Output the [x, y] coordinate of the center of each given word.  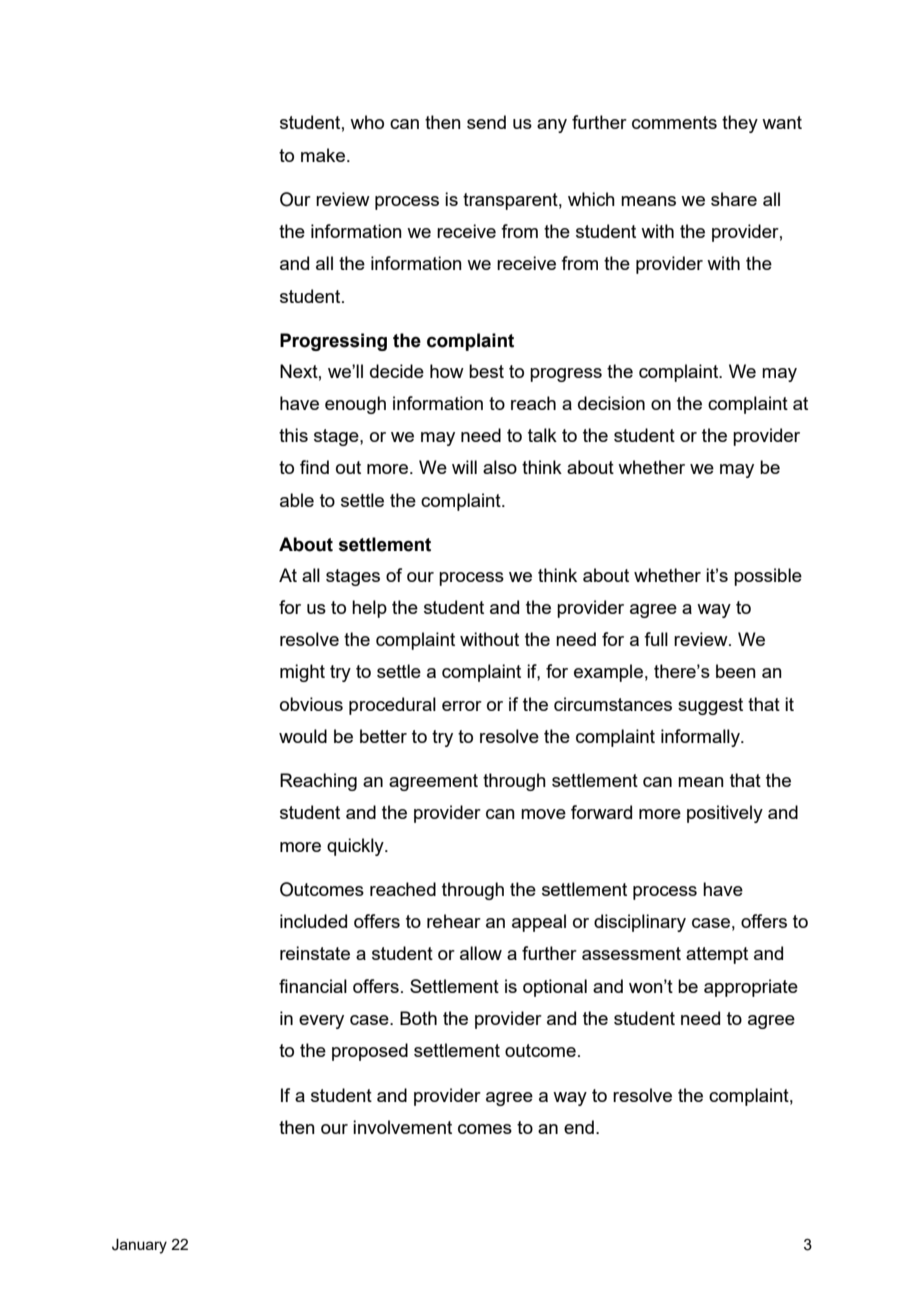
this [293, 435]
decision [611, 403]
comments [674, 122]
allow [481, 953]
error [462, 706]
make [323, 155]
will [464, 467]
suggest [710, 706]
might [302, 673]
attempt [717, 955]
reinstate [315, 953]
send [486, 122]
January [139, 1246]
